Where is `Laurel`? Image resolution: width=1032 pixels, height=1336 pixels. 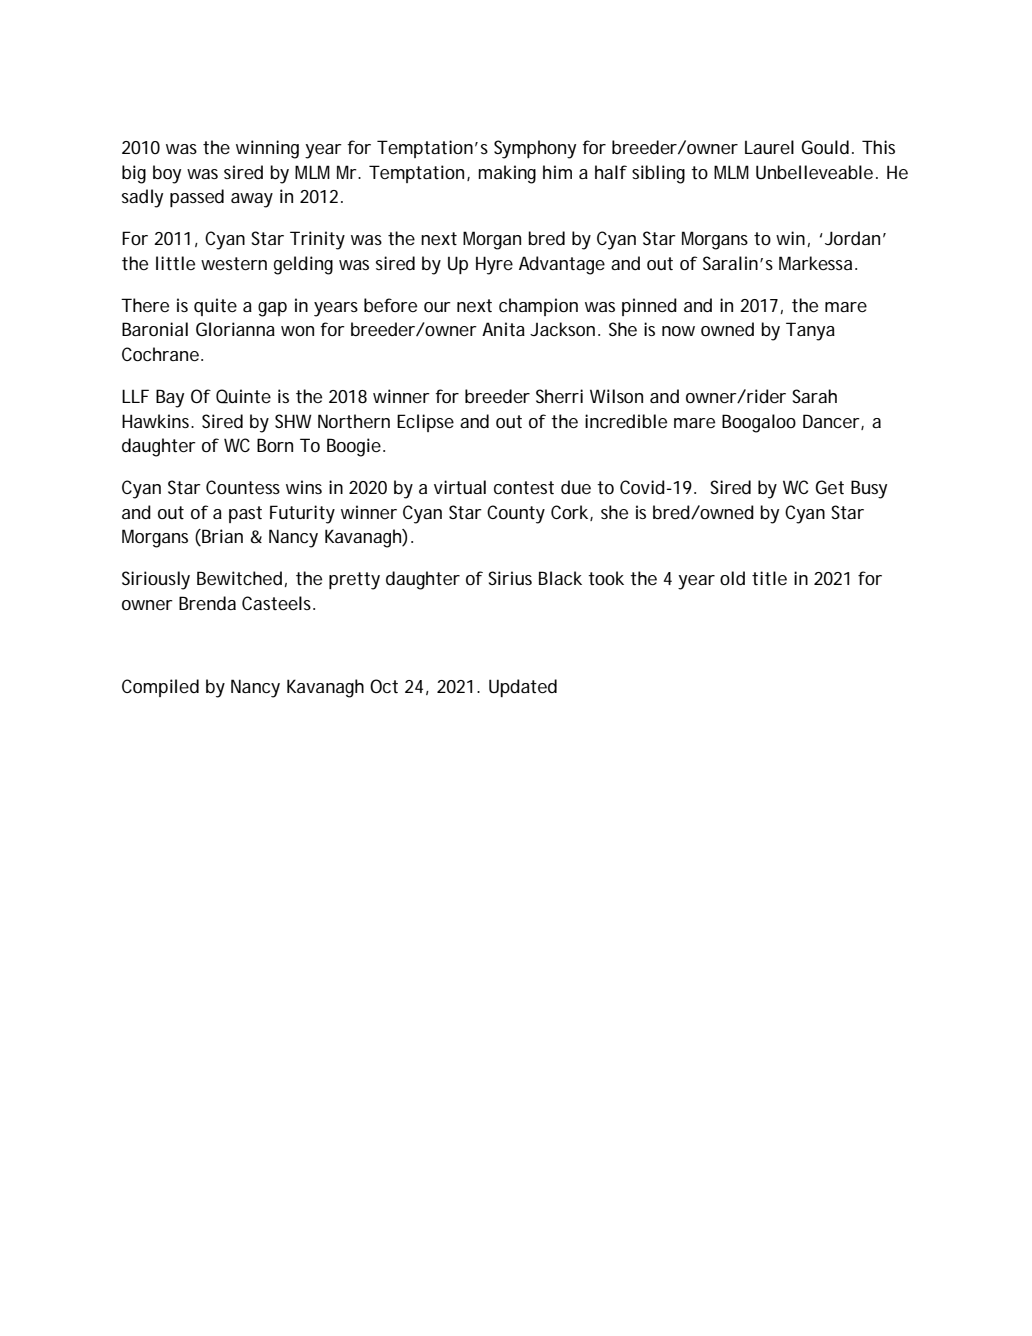
Laurel is located at coordinates (769, 147).
